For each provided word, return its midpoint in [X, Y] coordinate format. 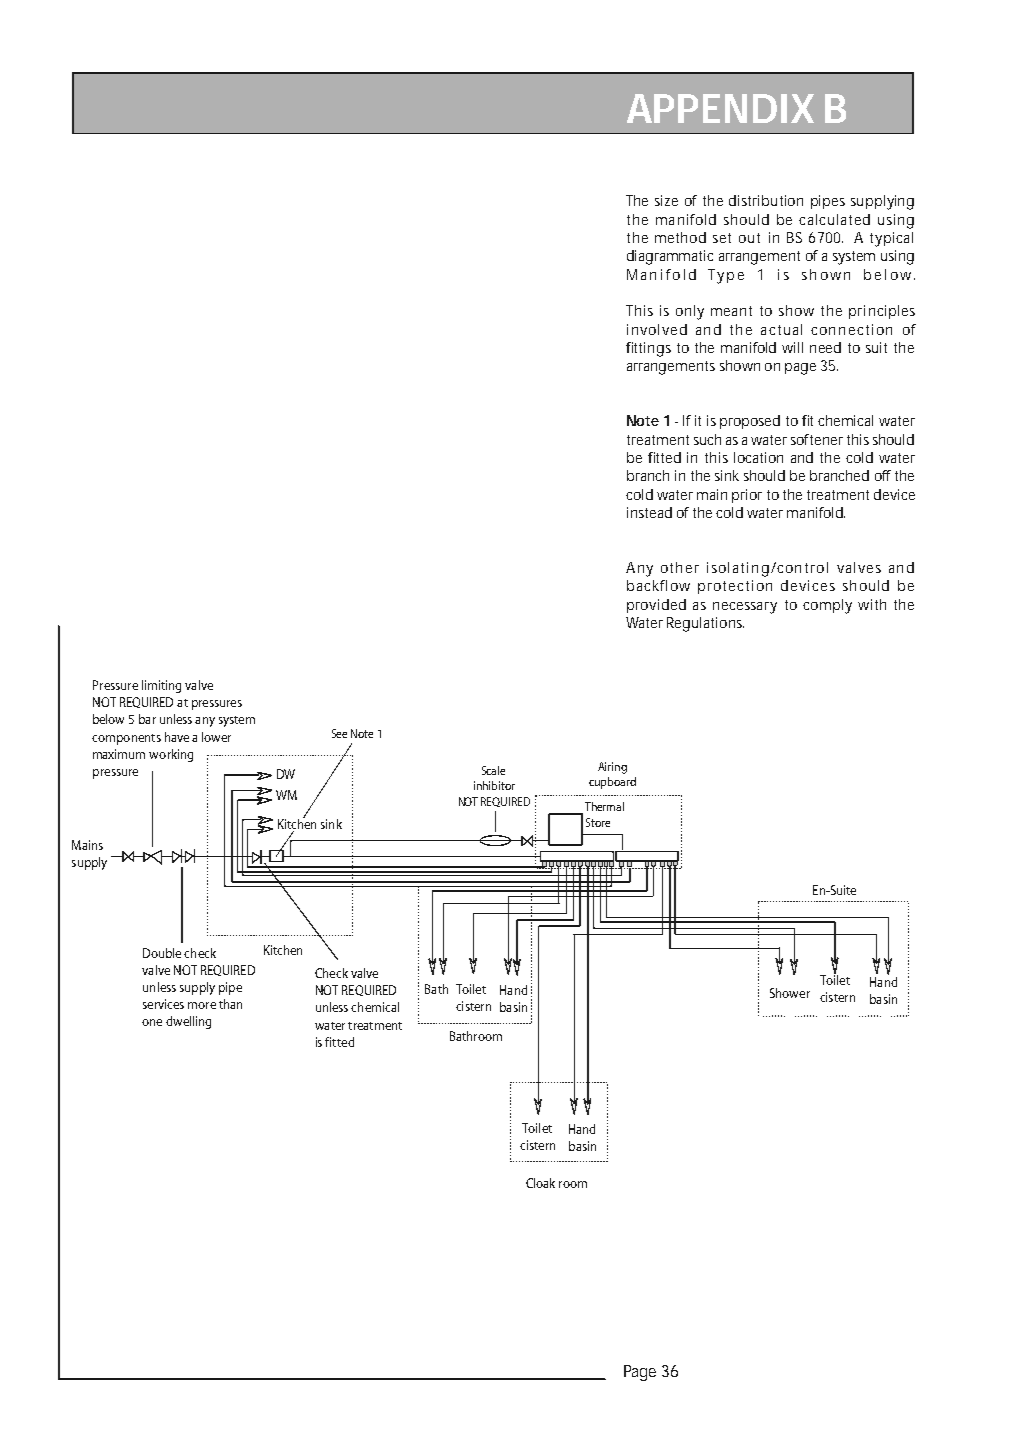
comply [827, 606]
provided [656, 606]
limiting [161, 686]
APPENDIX [720, 108]
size [666, 200]
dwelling [188, 1022]
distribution [766, 200]
